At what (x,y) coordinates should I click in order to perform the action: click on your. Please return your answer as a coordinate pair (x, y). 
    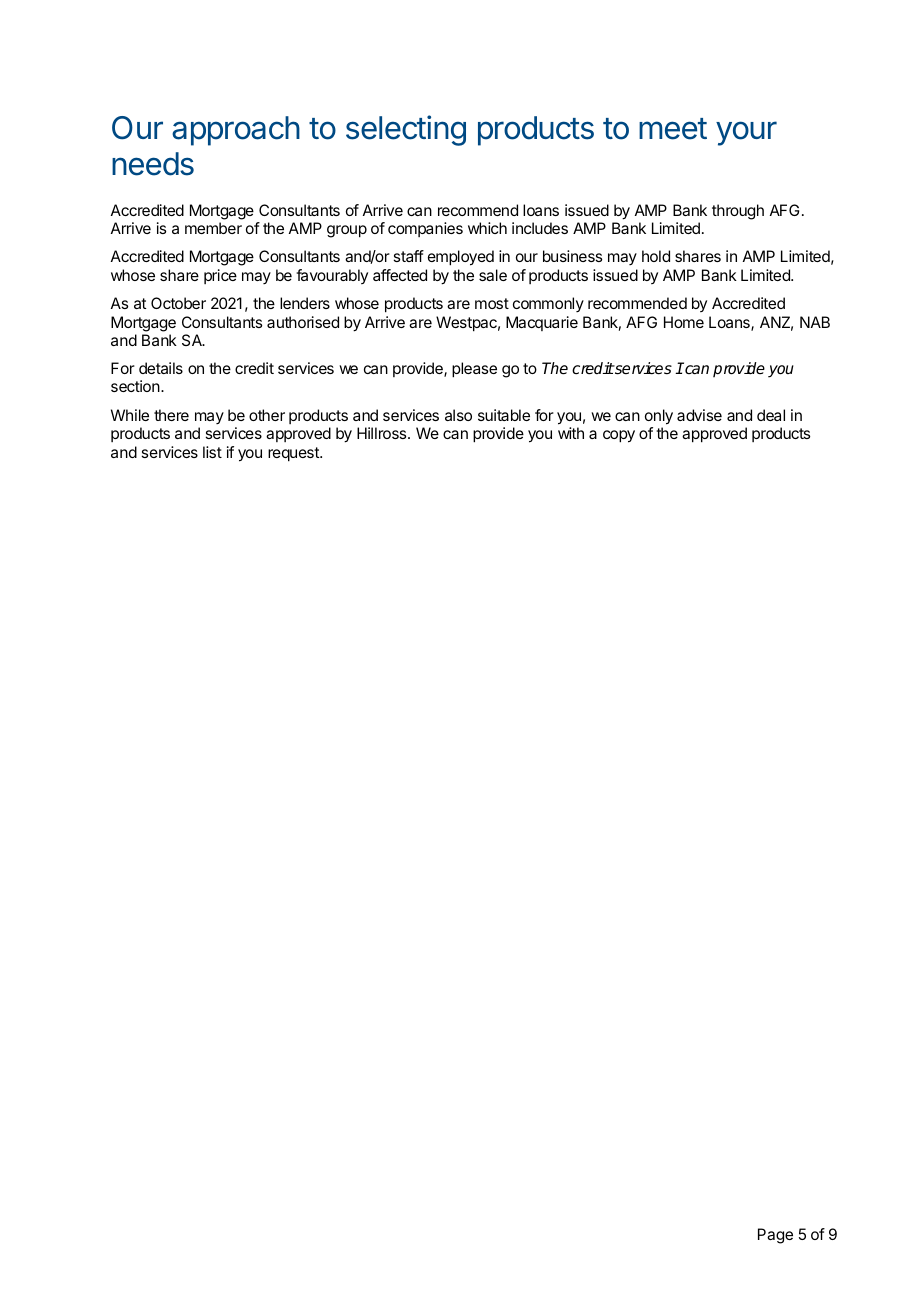
    Looking at the image, I should click on (746, 133).
